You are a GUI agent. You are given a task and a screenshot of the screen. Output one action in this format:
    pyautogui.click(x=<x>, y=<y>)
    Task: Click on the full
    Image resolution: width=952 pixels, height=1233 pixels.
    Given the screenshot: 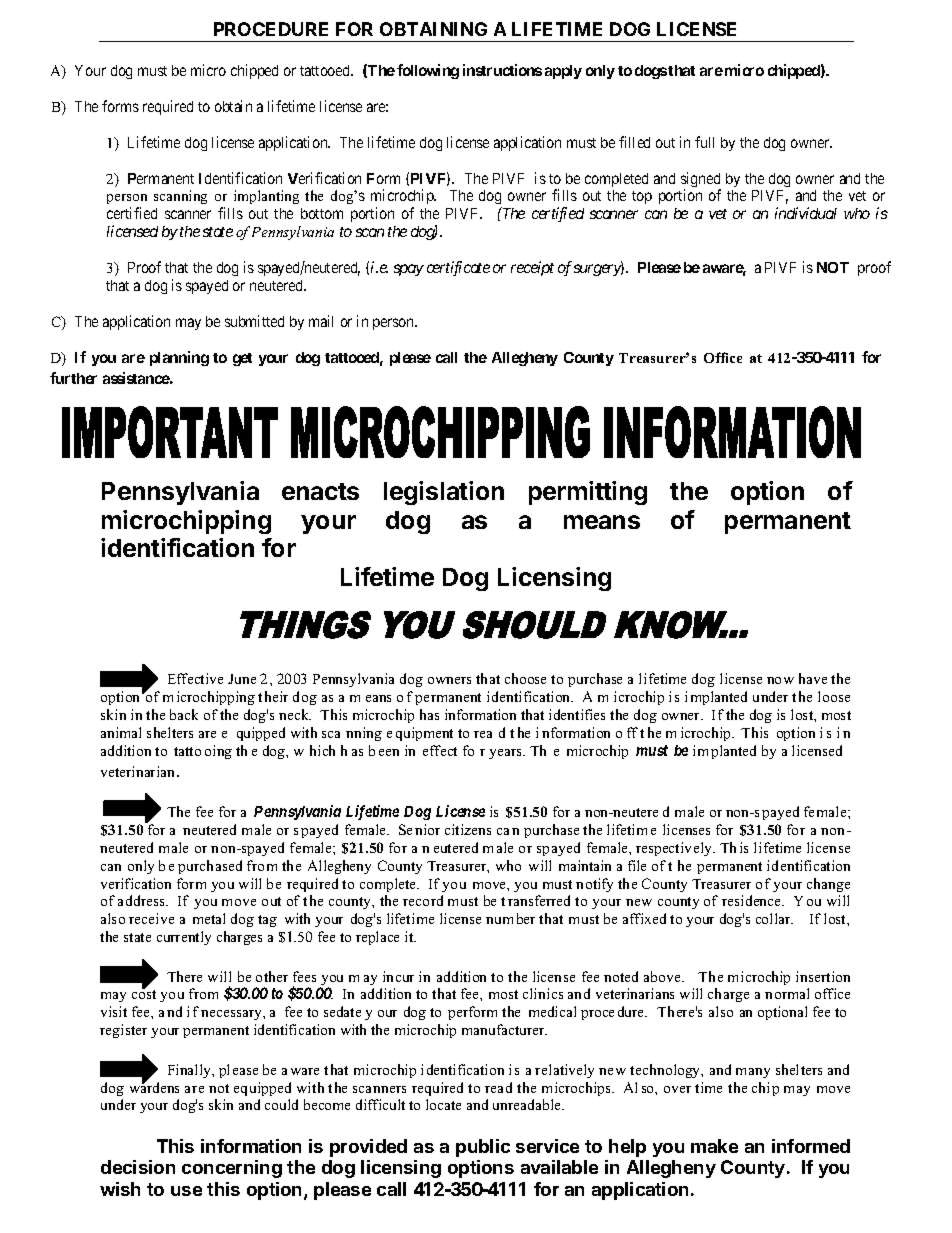 What is the action you would take?
    pyautogui.click(x=704, y=142)
